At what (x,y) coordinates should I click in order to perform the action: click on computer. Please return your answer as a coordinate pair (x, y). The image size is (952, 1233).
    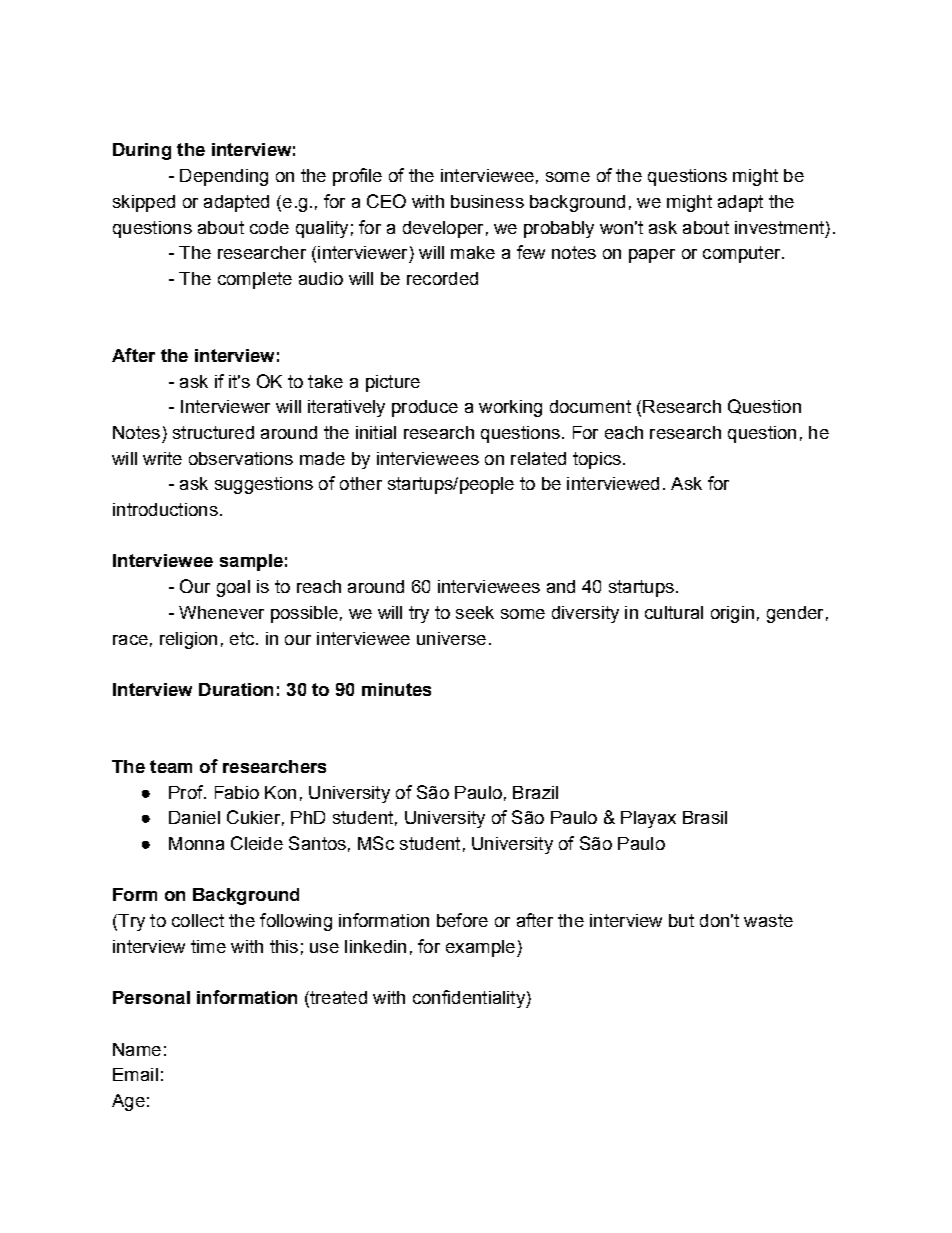
    Looking at the image, I should click on (743, 254).
